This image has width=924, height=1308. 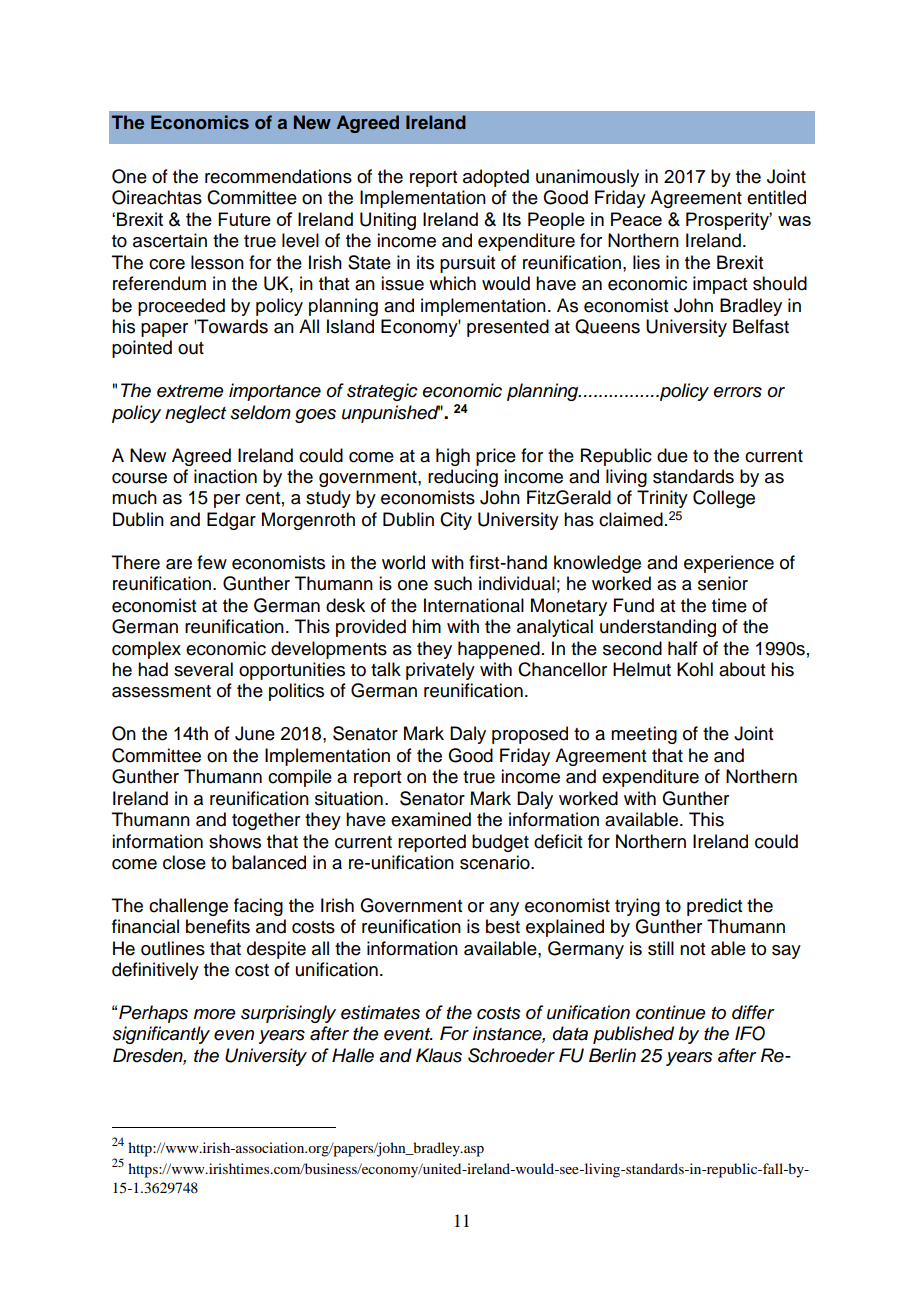 What do you see at coordinates (724, 499) in the image?
I see `College` at bounding box center [724, 499].
